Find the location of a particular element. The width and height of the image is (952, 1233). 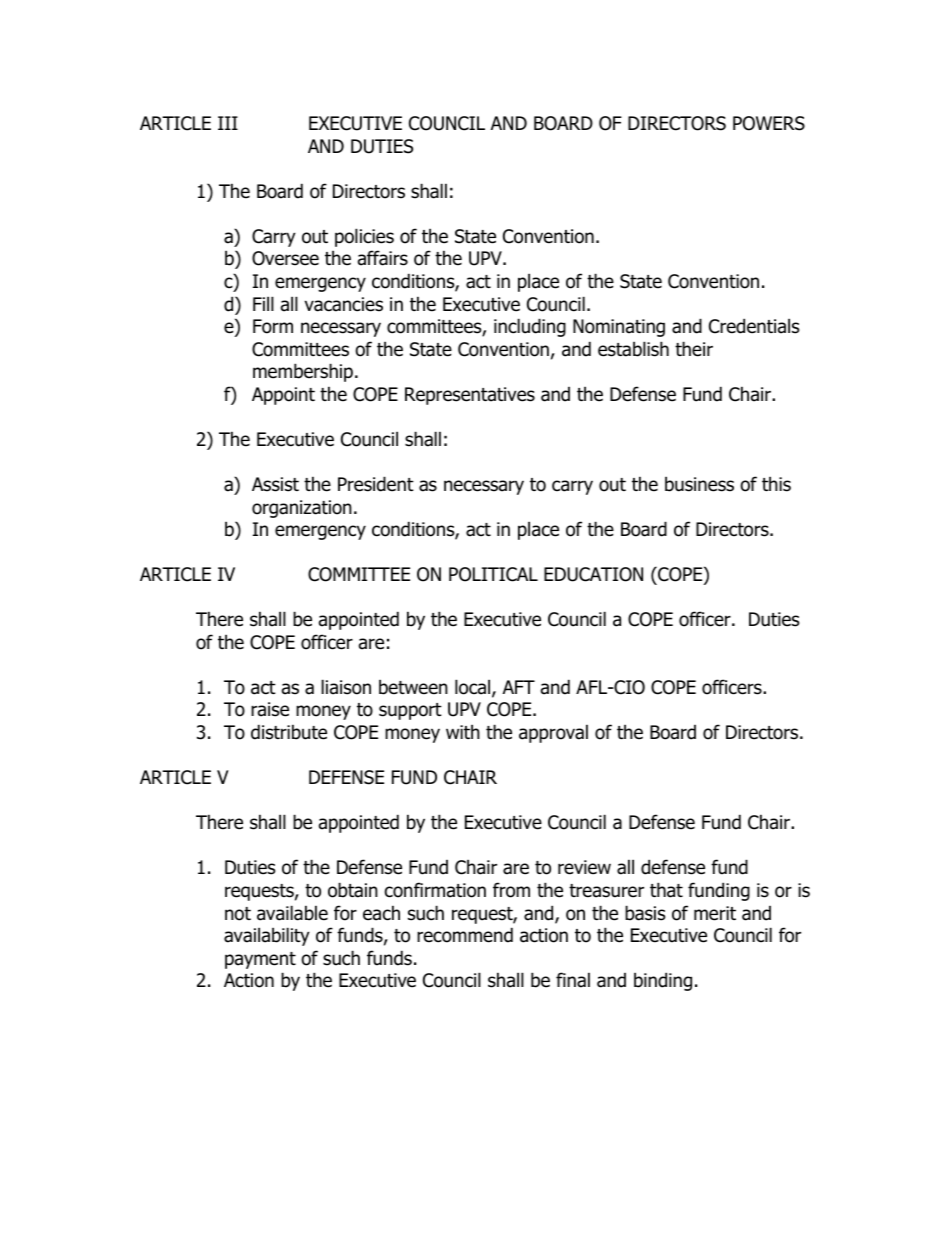

including is located at coordinates (530, 327).
